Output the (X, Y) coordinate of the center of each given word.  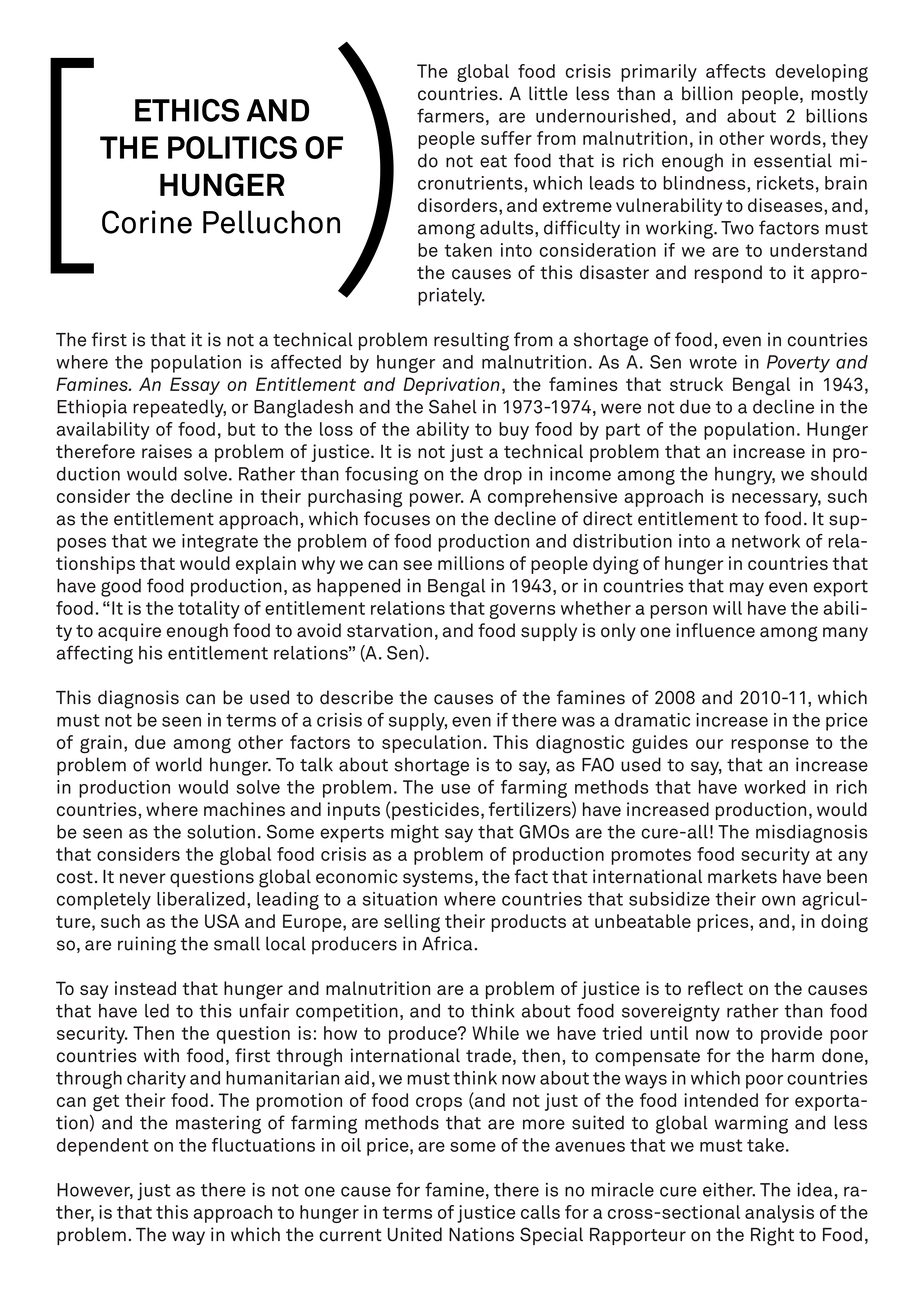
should (839, 474)
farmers (450, 115)
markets (742, 876)
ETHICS (187, 110)
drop (503, 476)
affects (736, 71)
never (143, 878)
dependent (103, 1147)
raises (167, 451)
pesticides (435, 811)
